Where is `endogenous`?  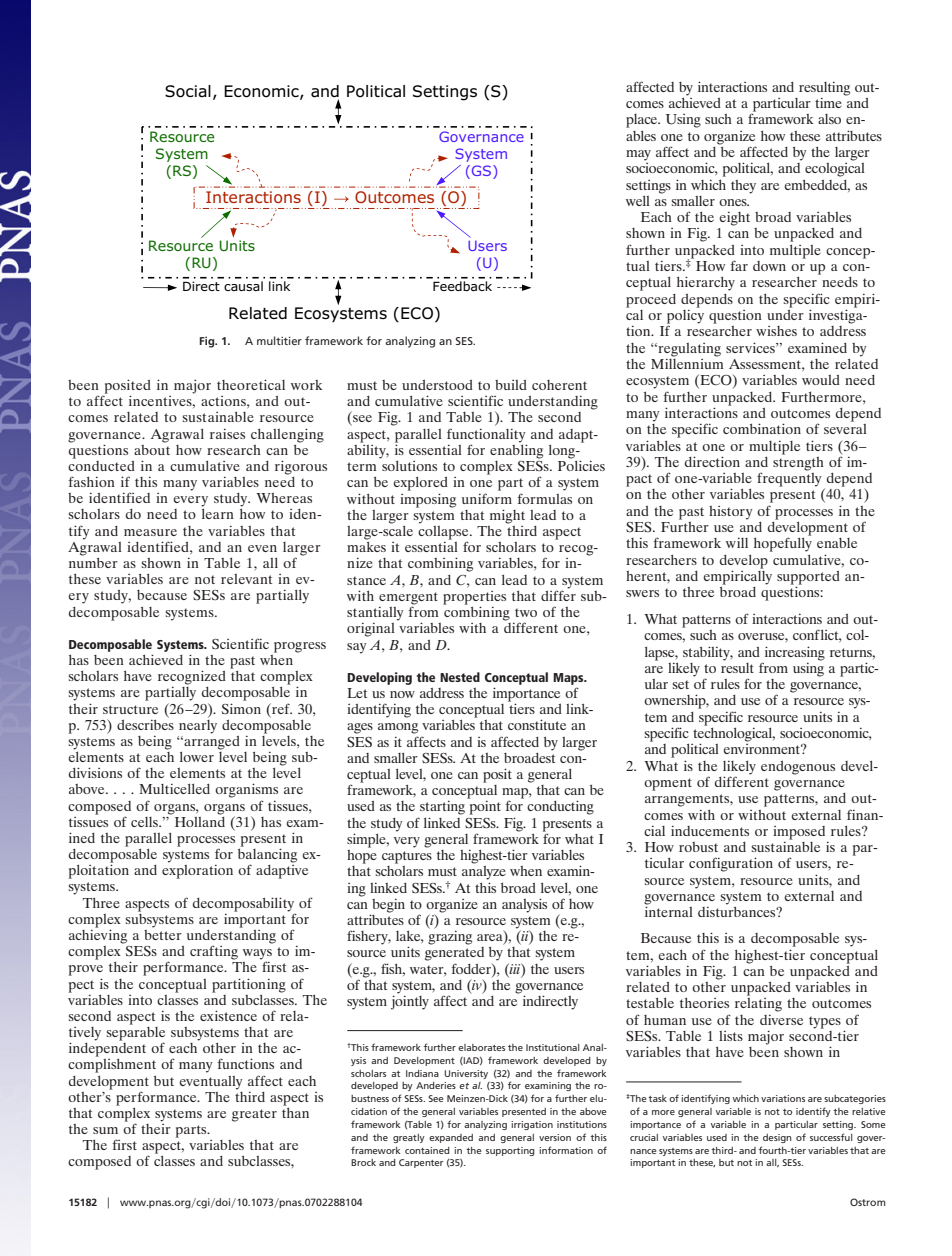 endogenous is located at coordinates (798, 768).
